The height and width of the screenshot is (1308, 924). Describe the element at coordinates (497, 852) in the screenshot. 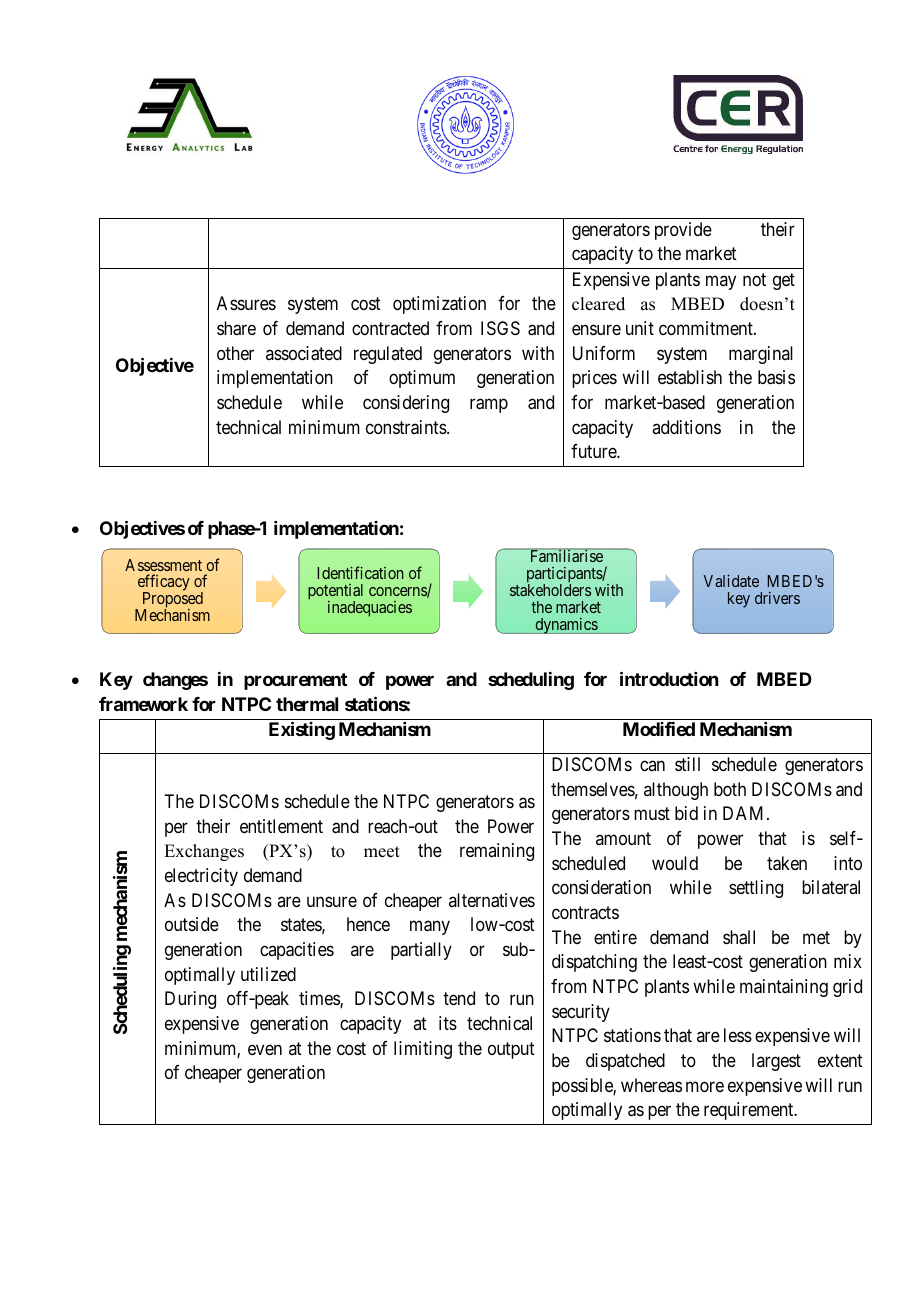

I see `remaining` at that location.
